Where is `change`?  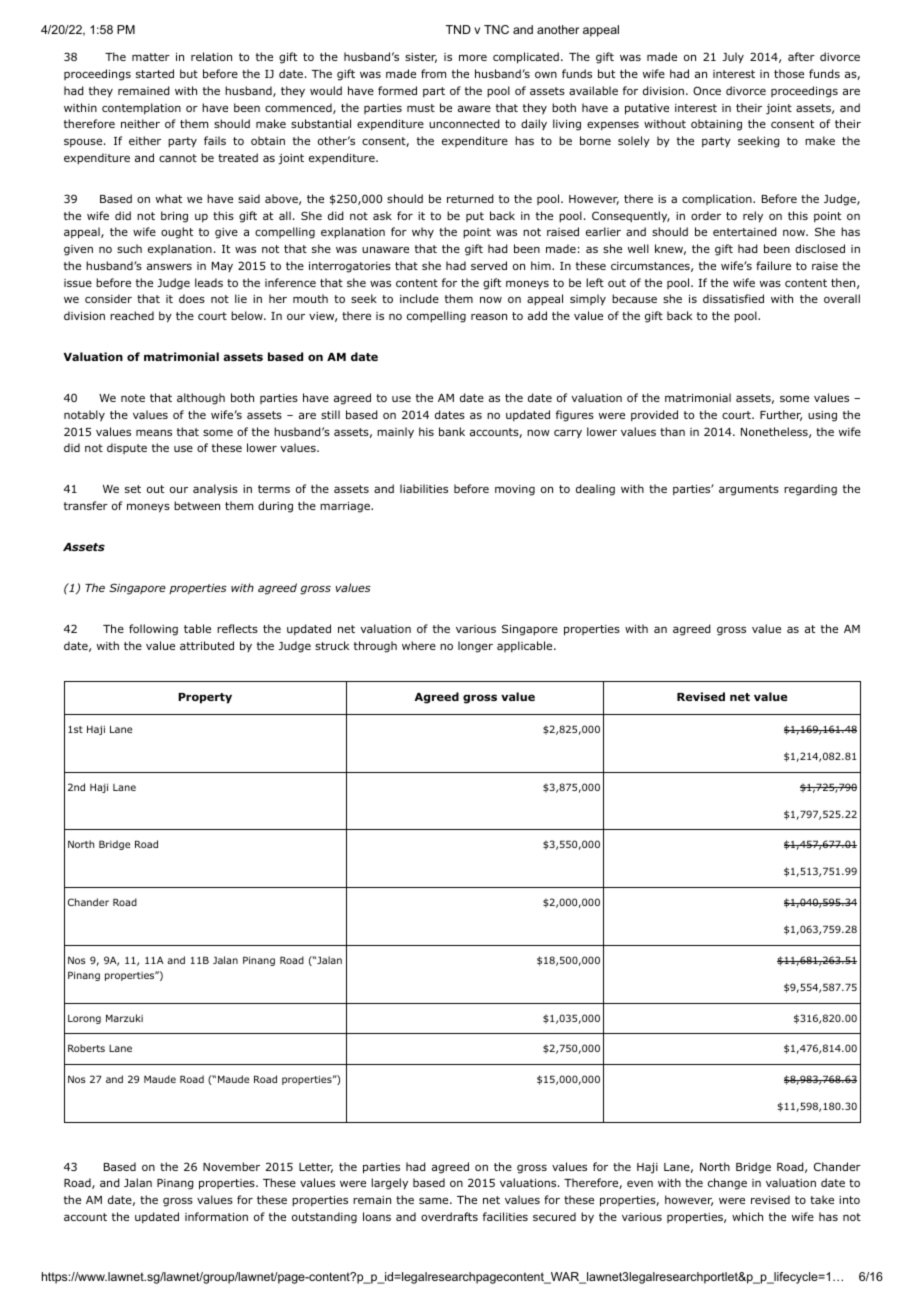 change is located at coordinates (727, 1184).
